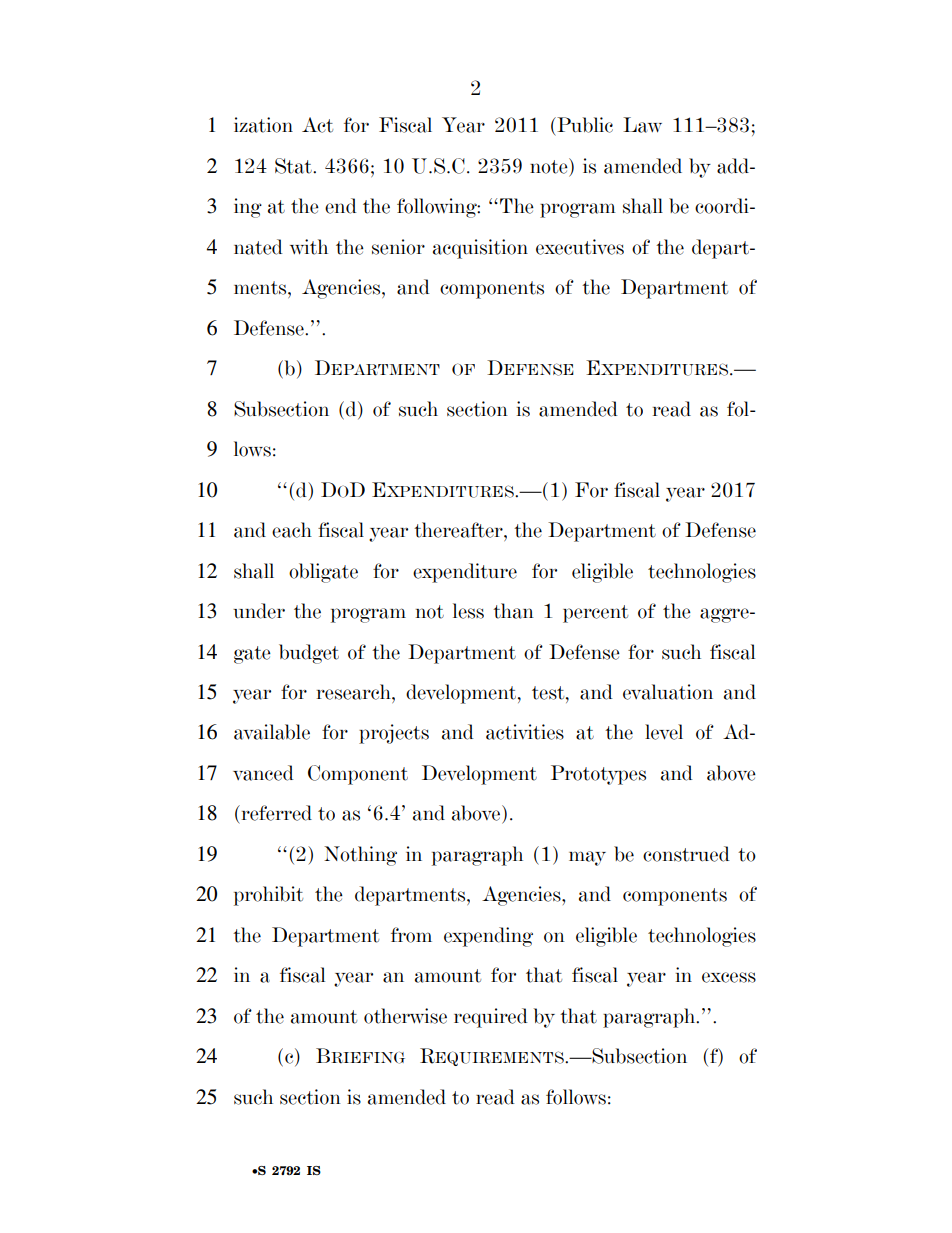  What do you see at coordinates (491, 1018) in the page?
I see `required` at bounding box center [491, 1018].
